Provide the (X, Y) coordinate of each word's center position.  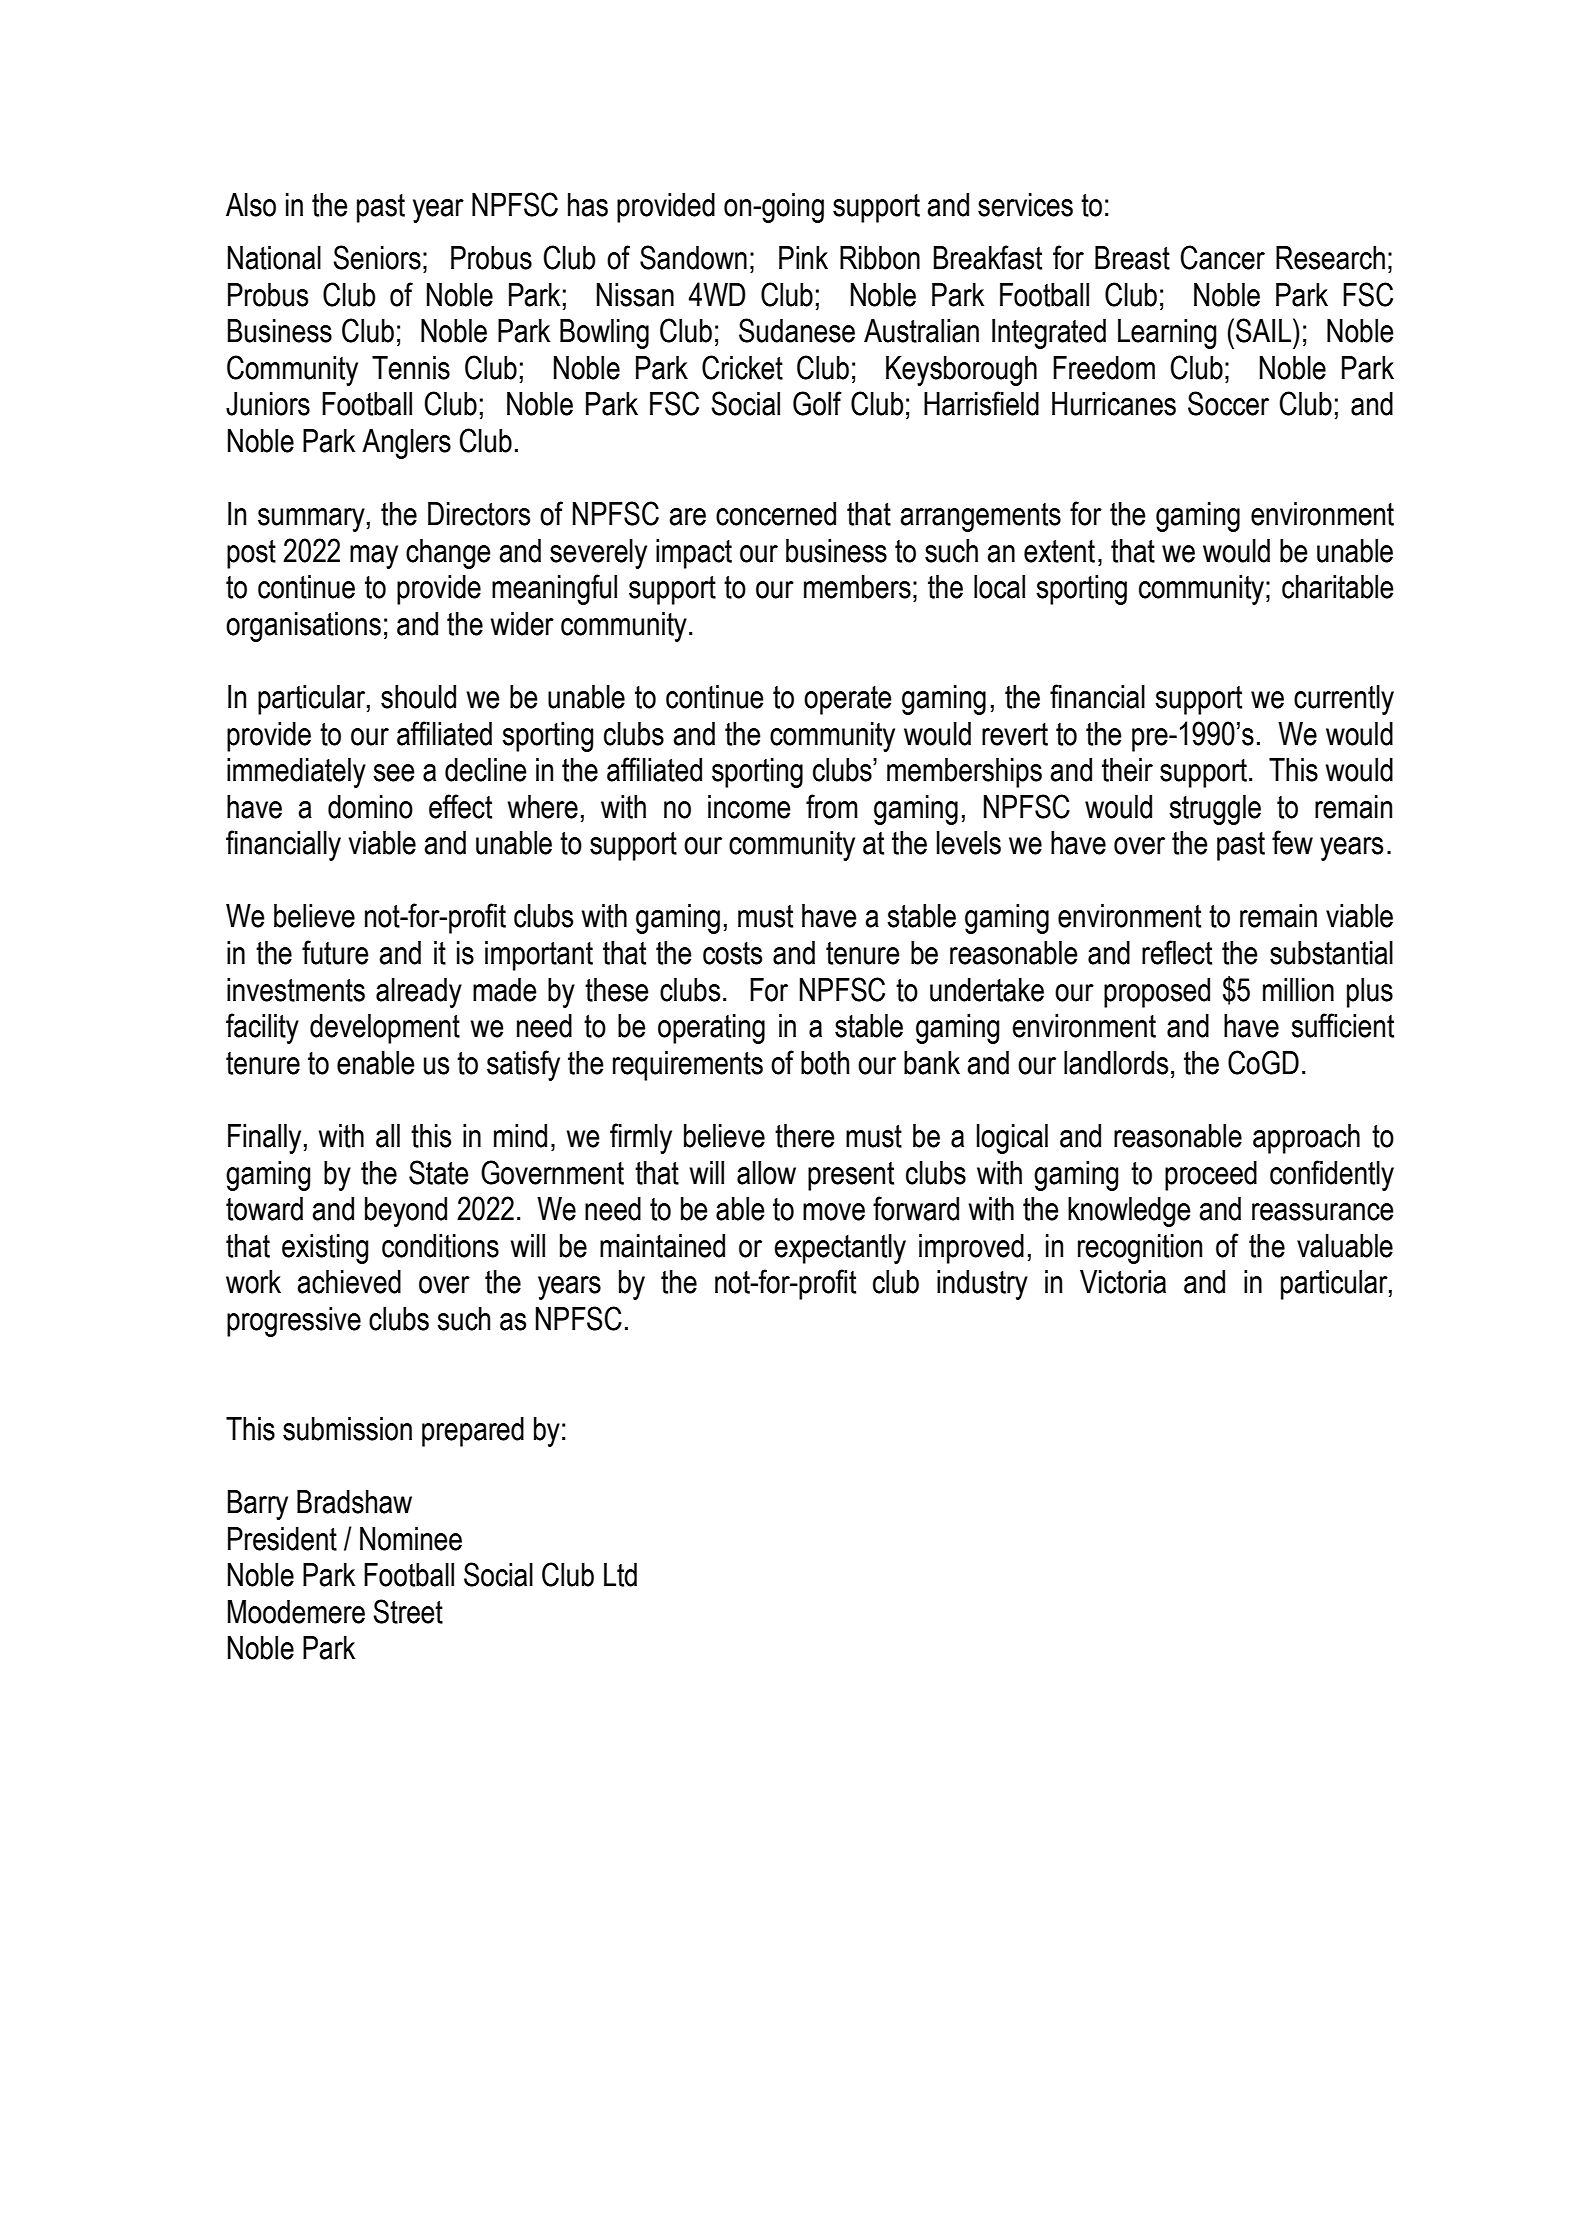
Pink (803, 257)
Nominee (411, 1539)
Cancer (1222, 257)
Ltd (620, 1575)
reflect (1177, 952)
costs (732, 953)
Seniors (377, 257)
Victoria (1123, 1282)
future (335, 952)
